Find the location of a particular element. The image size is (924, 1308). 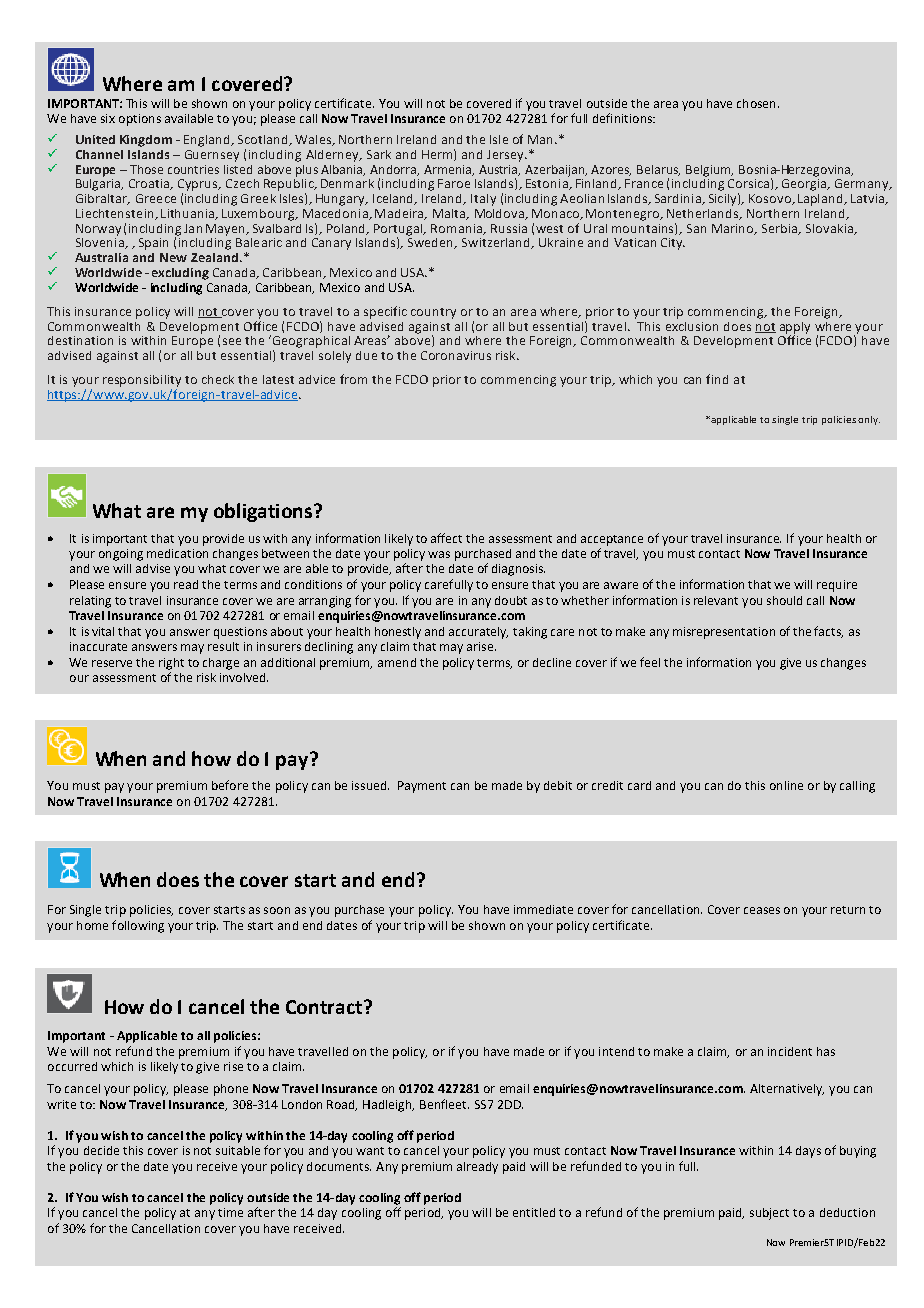

immediate is located at coordinates (543, 909).
